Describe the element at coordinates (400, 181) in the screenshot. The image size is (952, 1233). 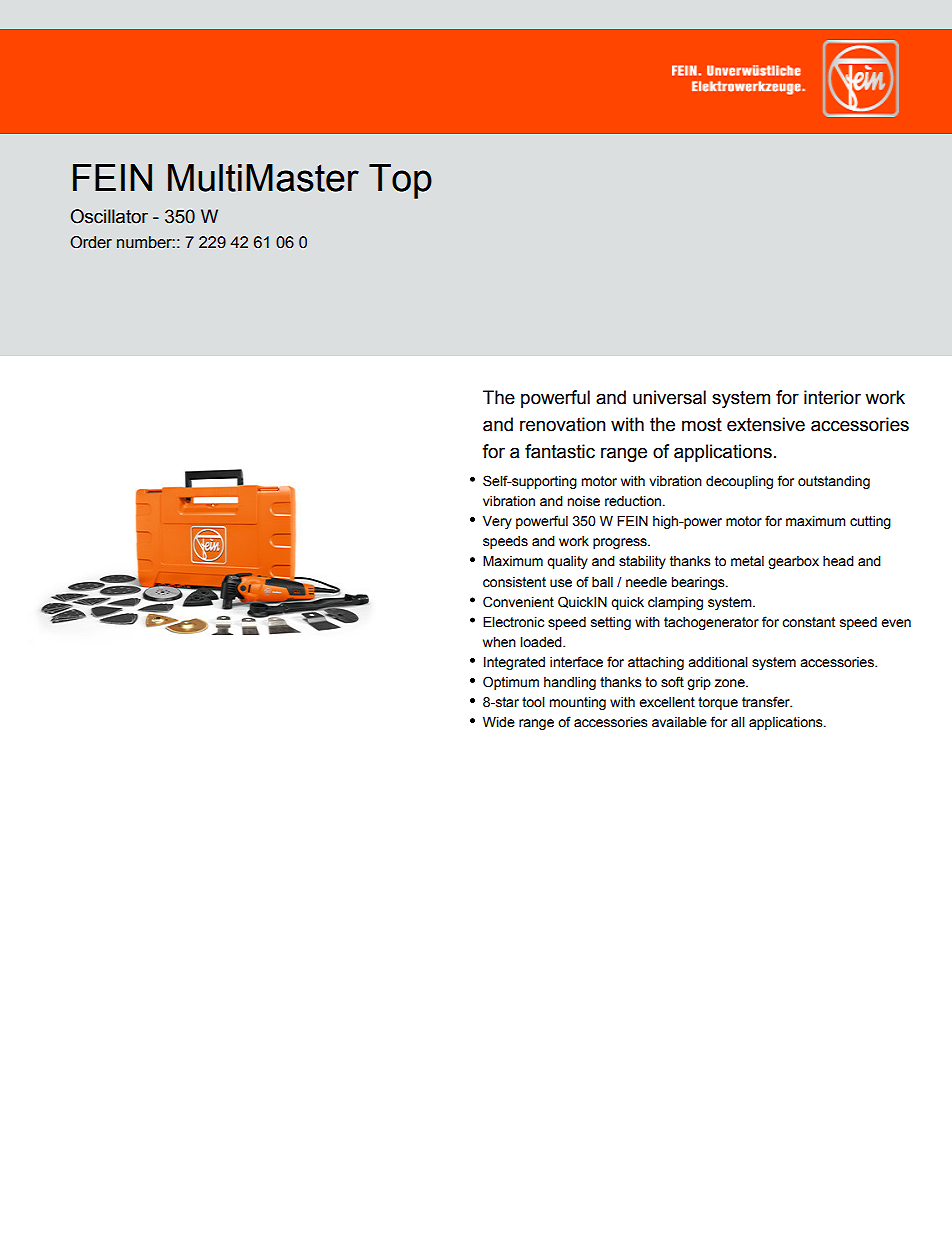
I see `Top` at that location.
